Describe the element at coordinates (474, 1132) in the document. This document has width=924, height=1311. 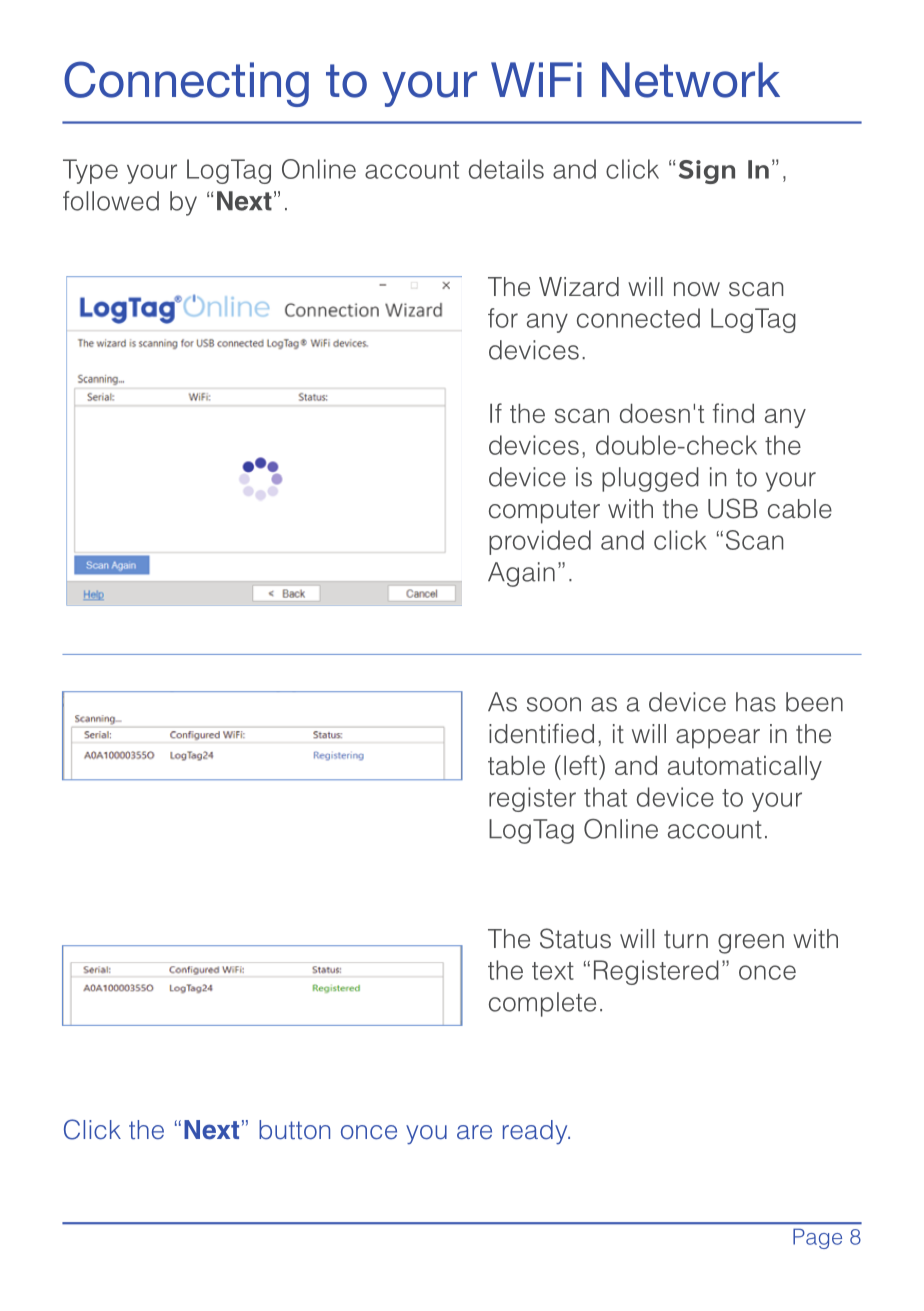
I see `are` at that location.
